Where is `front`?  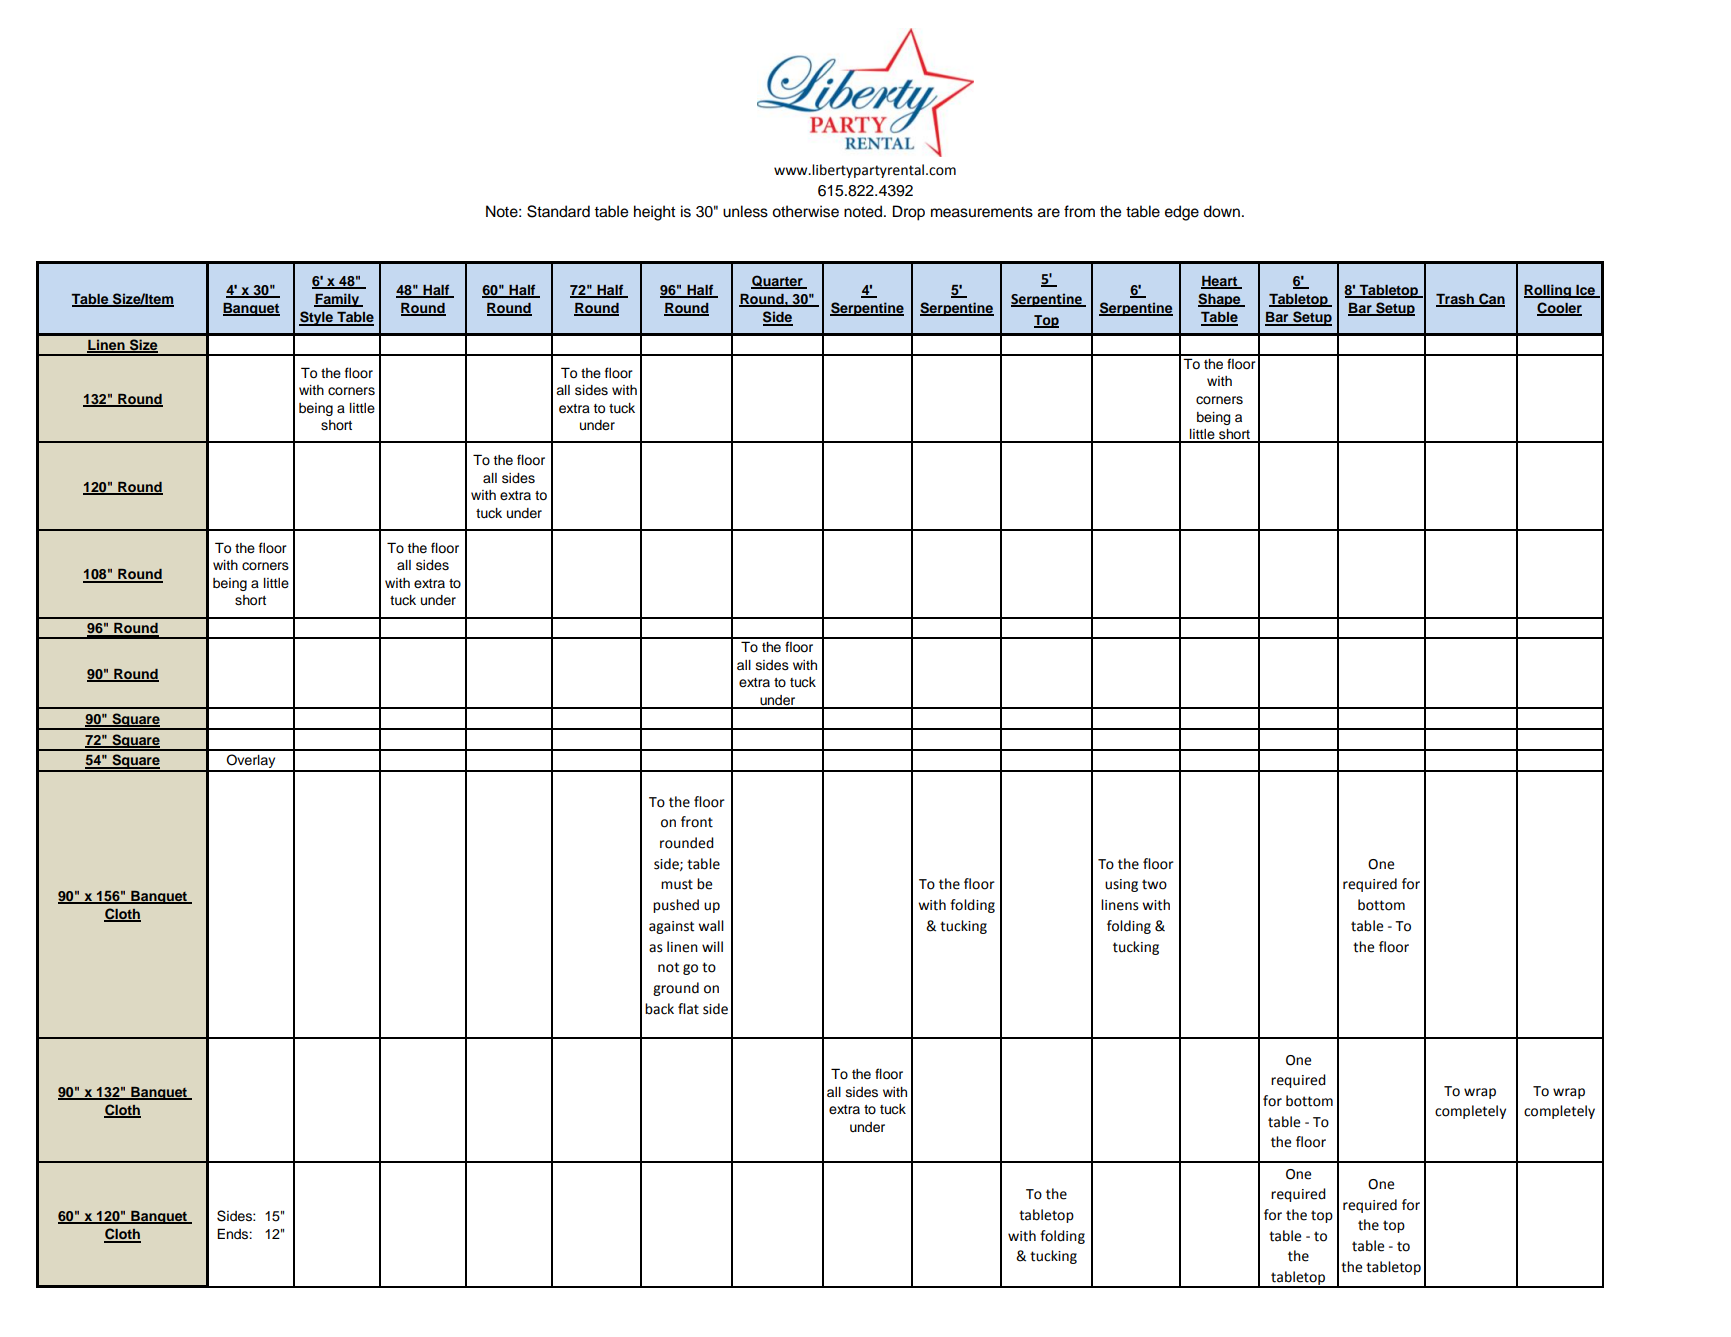 front is located at coordinates (697, 822).
